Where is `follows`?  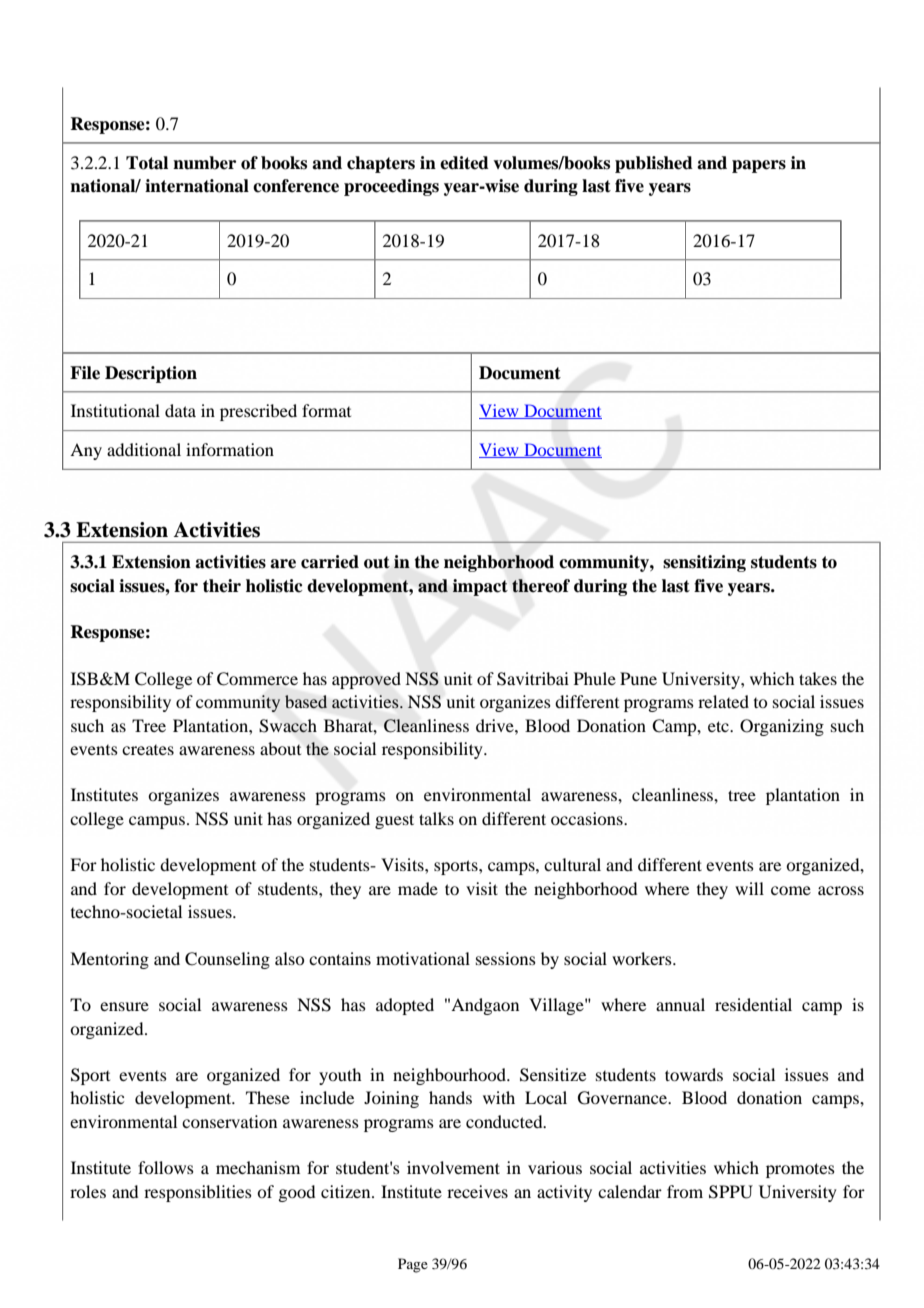
follows is located at coordinates (166, 1167).
